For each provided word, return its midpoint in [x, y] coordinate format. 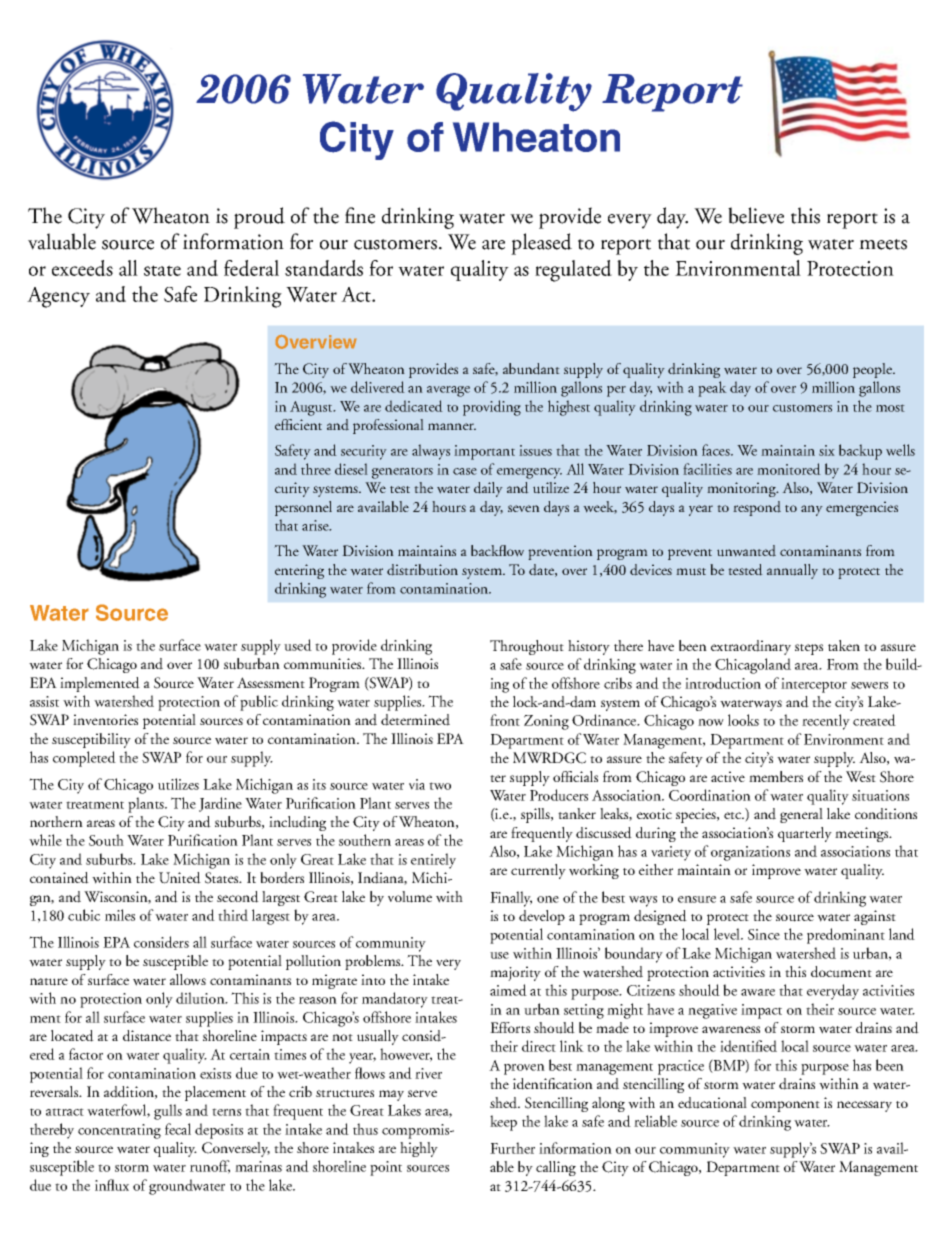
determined [415, 720]
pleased [541, 244]
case [465, 471]
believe [756, 215]
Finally [511, 899]
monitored [789, 469]
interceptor [814, 685]
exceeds [82, 268]
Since [764, 934]
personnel [303, 508]
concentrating [119, 1131]
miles [120, 915]
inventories [105, 719]
